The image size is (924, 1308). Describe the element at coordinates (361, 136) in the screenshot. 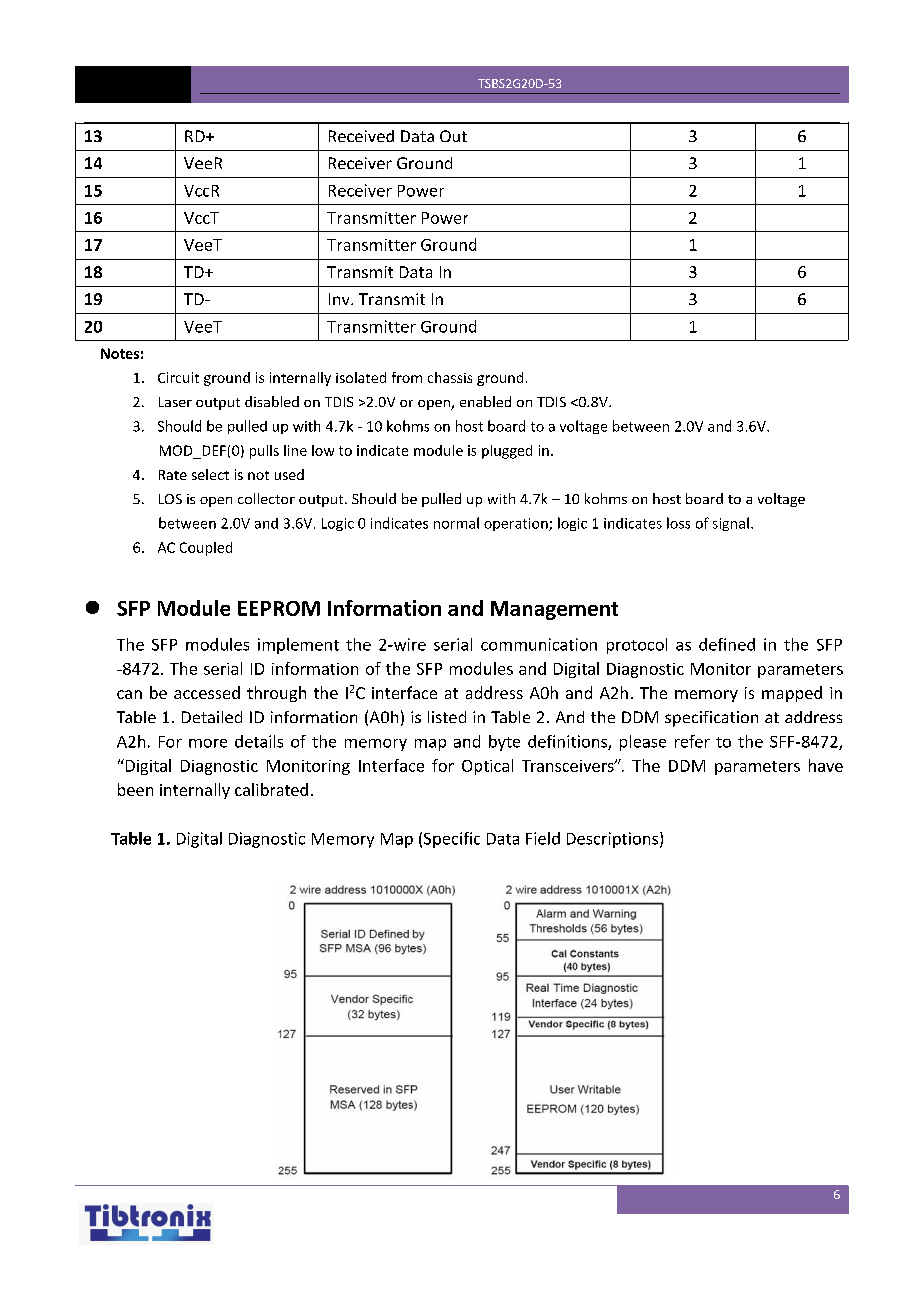

I see `Received` at that location.
